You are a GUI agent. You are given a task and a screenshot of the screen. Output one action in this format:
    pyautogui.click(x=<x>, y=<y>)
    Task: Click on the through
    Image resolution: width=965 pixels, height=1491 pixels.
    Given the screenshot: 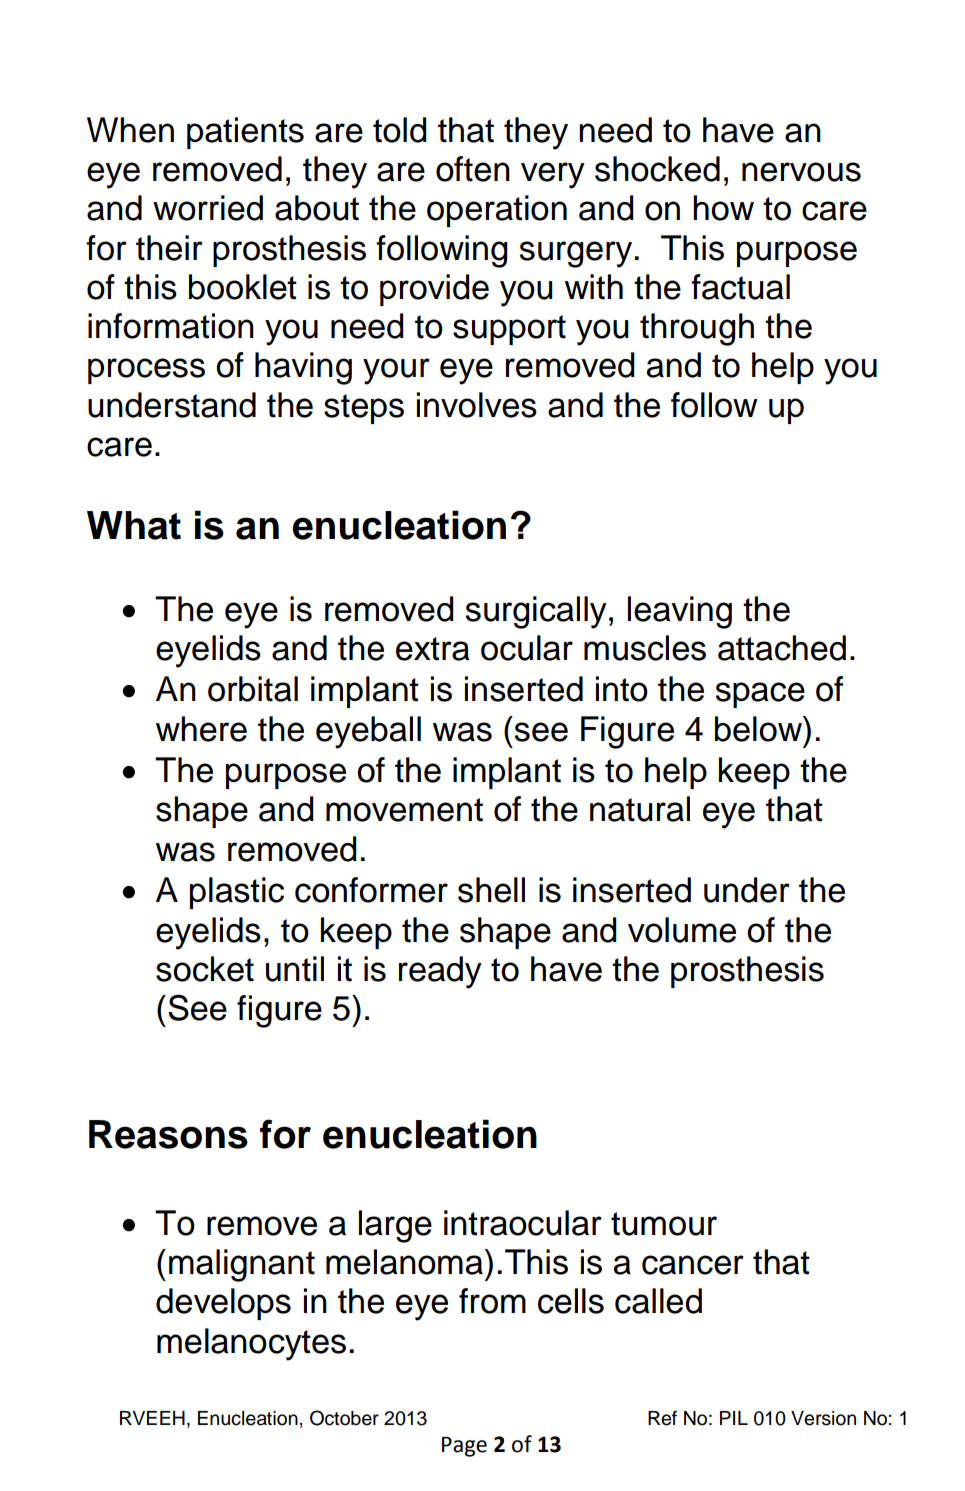 What is the action you would take?
    pyautogui.click(x=697, y=329)
